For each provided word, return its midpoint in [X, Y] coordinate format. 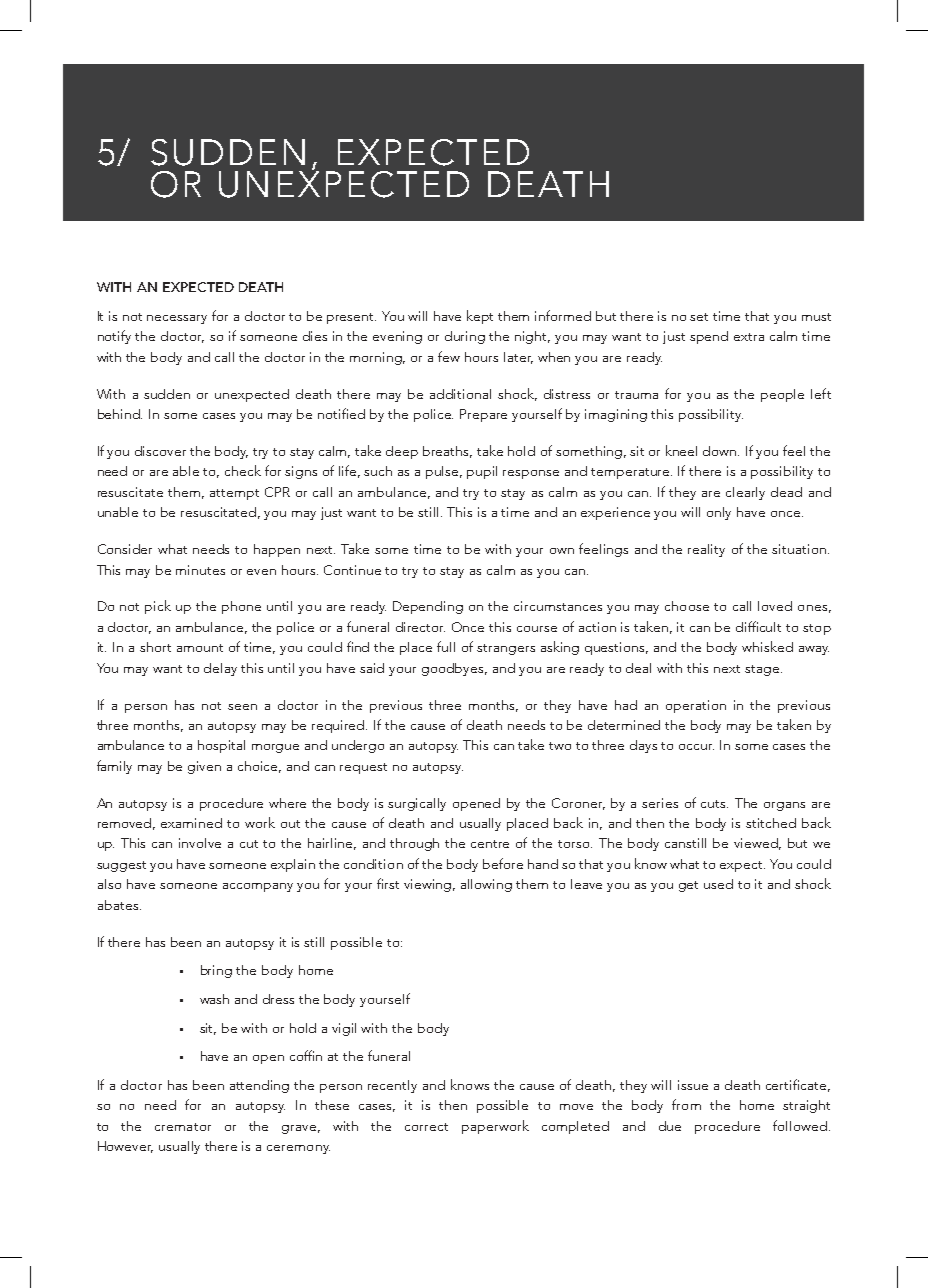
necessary [177, 319]
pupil [482, 472]
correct [426, 1127]
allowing [486, 885]
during [465, 337]
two [560, 746]
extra [749, 337]
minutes [200, 570]
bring [216, 971]
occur [696, 747]
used [718, 884]
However [125, 1147]
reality [706, 550]
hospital [221, 746]
